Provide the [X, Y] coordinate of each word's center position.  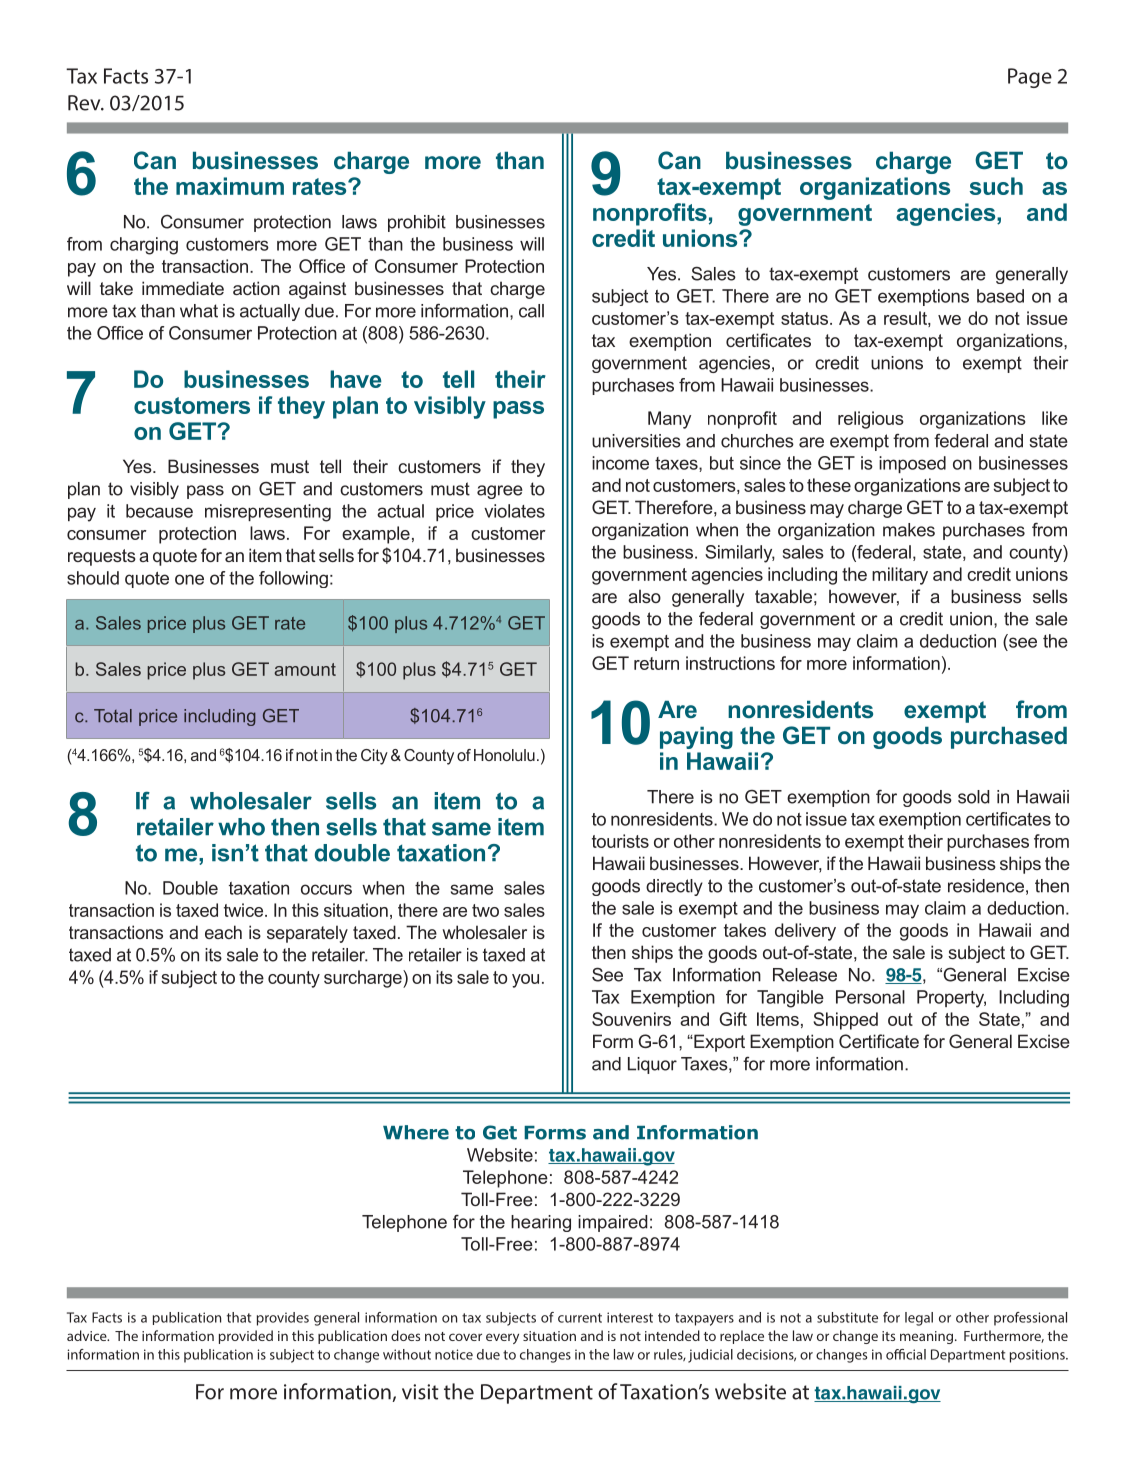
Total [113, 716]
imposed [912, 464]
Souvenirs [631, 1019]
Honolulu [504, 755]
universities [636, 441]
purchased [1009, 737]
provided [246, 1337]
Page [1030, 78]
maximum [230, 186]
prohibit [417, 223]
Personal [870, 997]
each [223, 932]
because [159, 511]
